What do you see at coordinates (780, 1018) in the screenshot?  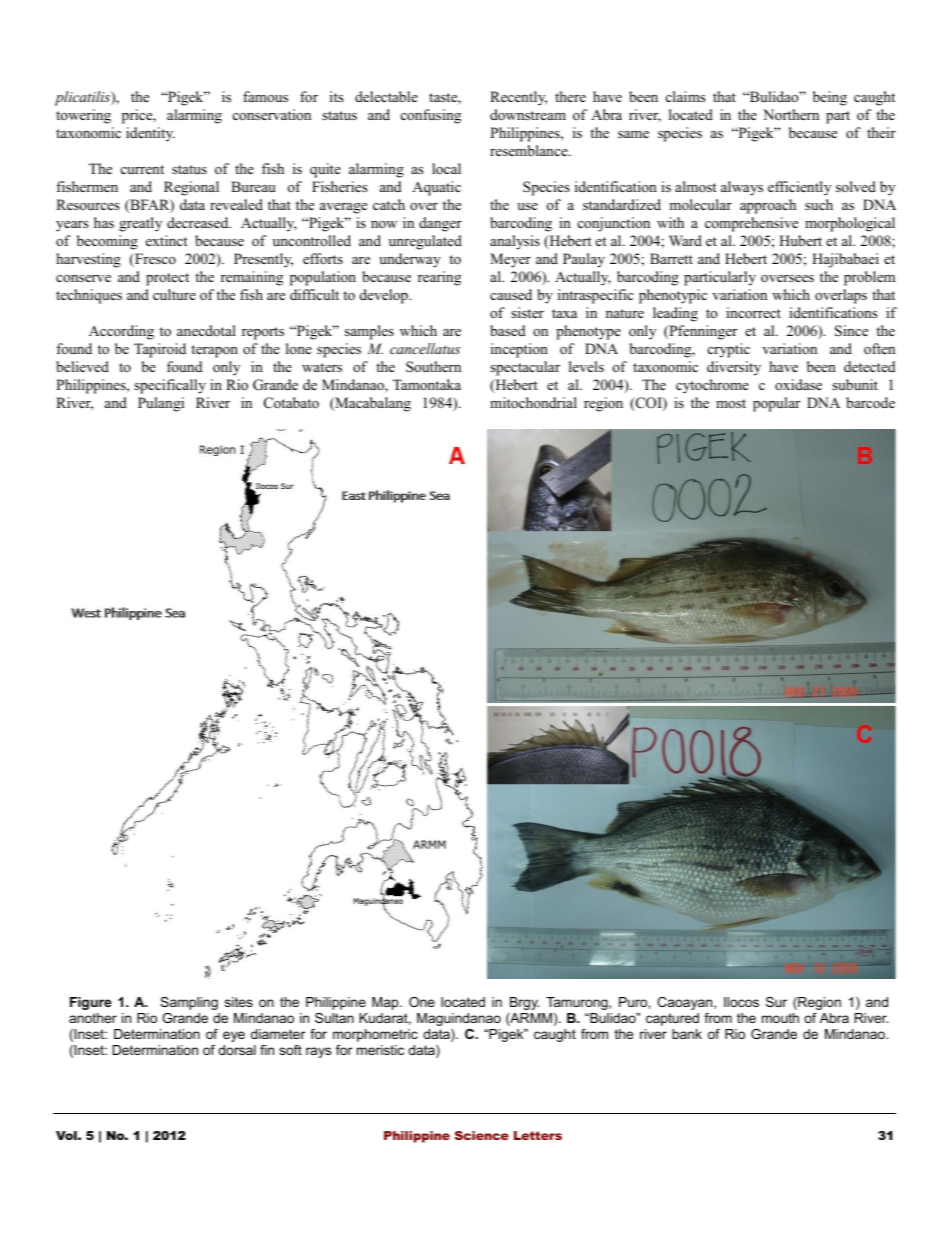 I see `mouth` at bounding box center [780, 1018].
